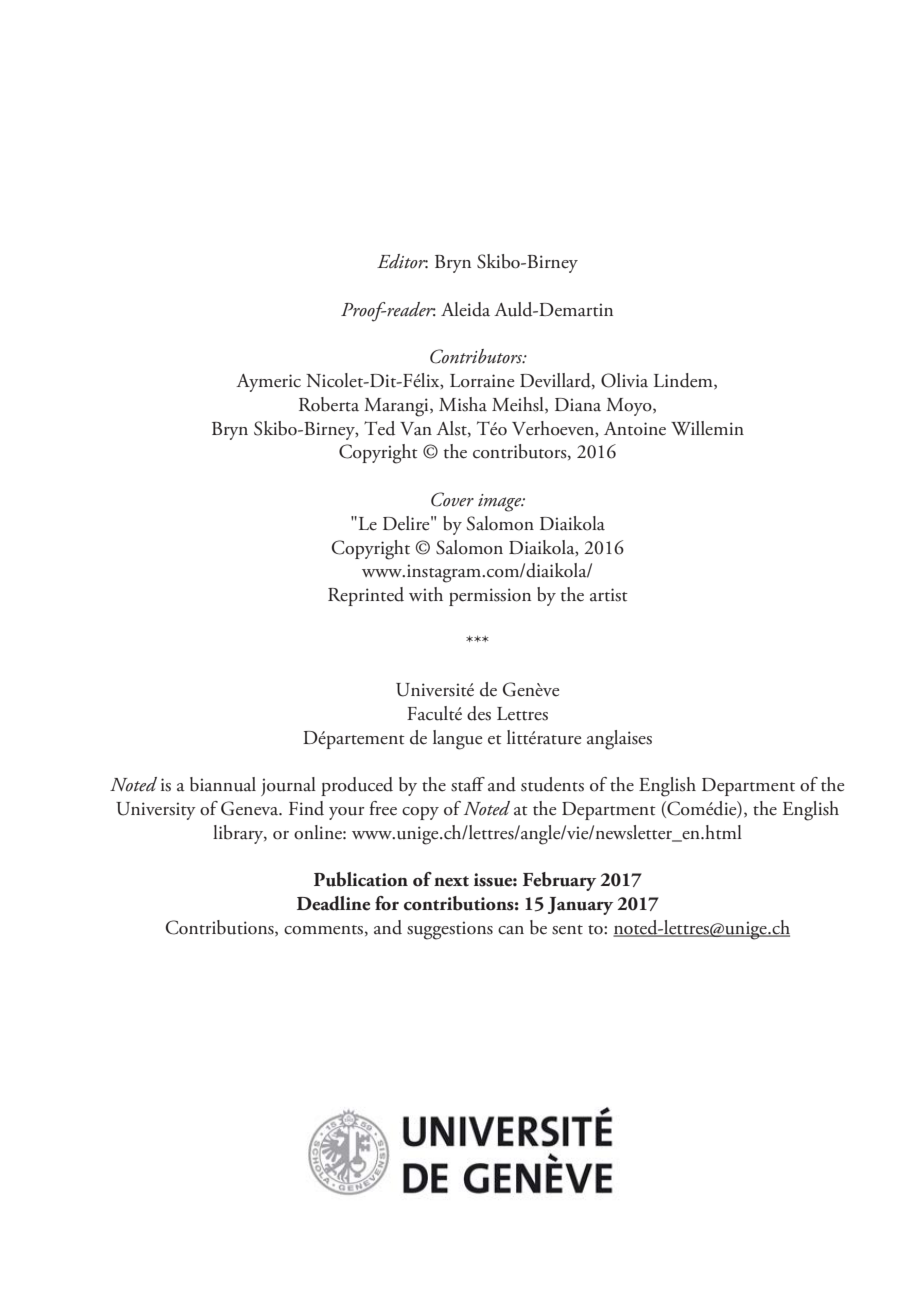 This screenshot has width=924, height=1311. What do you see at coordinates (329, 404) in the screenshot?
I see `Roberta` at bounding box center [329, 404].
